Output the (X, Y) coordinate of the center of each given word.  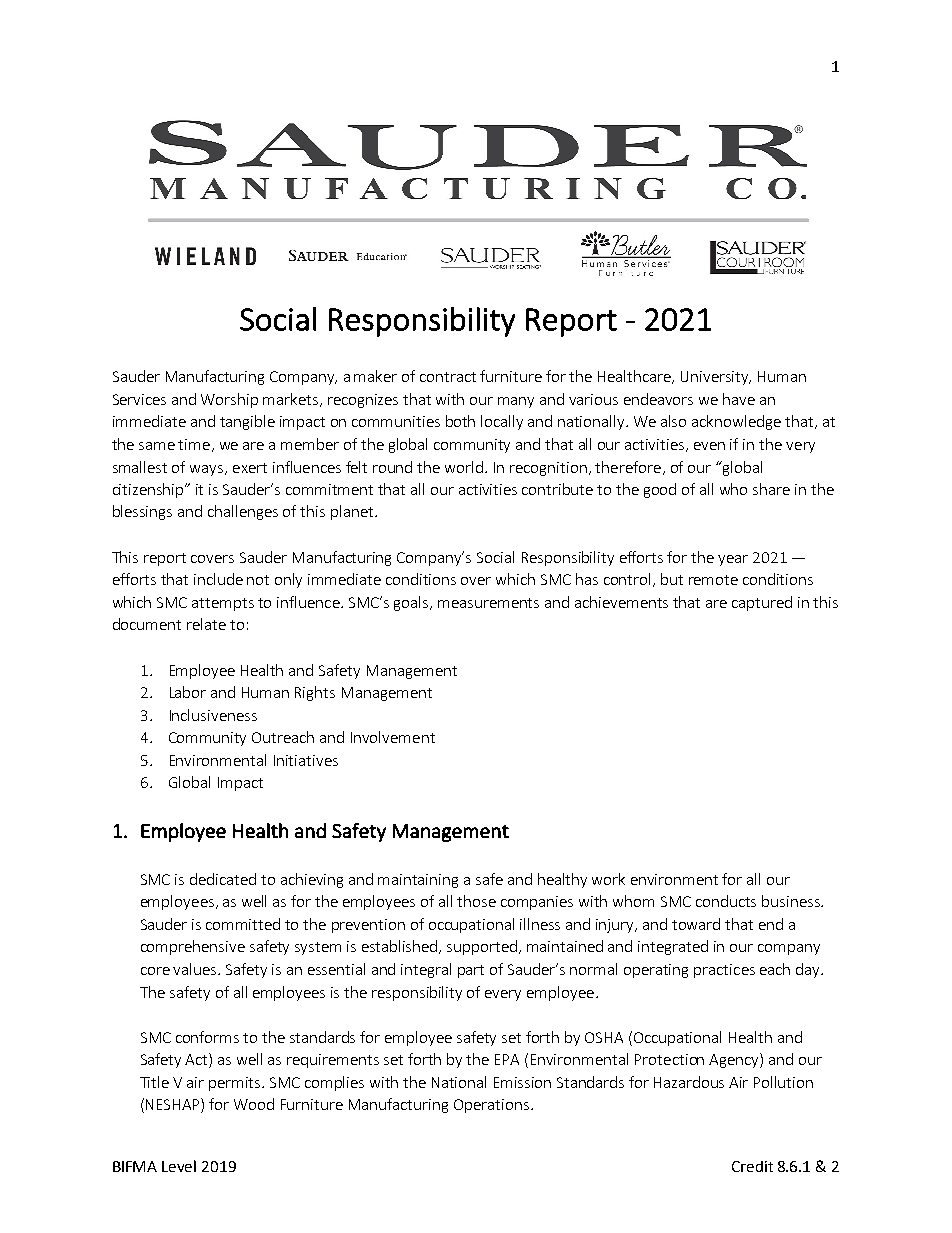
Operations (491, 1106)
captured (762, 603)
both (460, 421)
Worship (229, 400)
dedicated (223, 879)
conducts (726, 901)
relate (206, 624)
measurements (488, 603)
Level (179, 1166)
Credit (752, 1166)
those (476, 901)
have (739, 399)
